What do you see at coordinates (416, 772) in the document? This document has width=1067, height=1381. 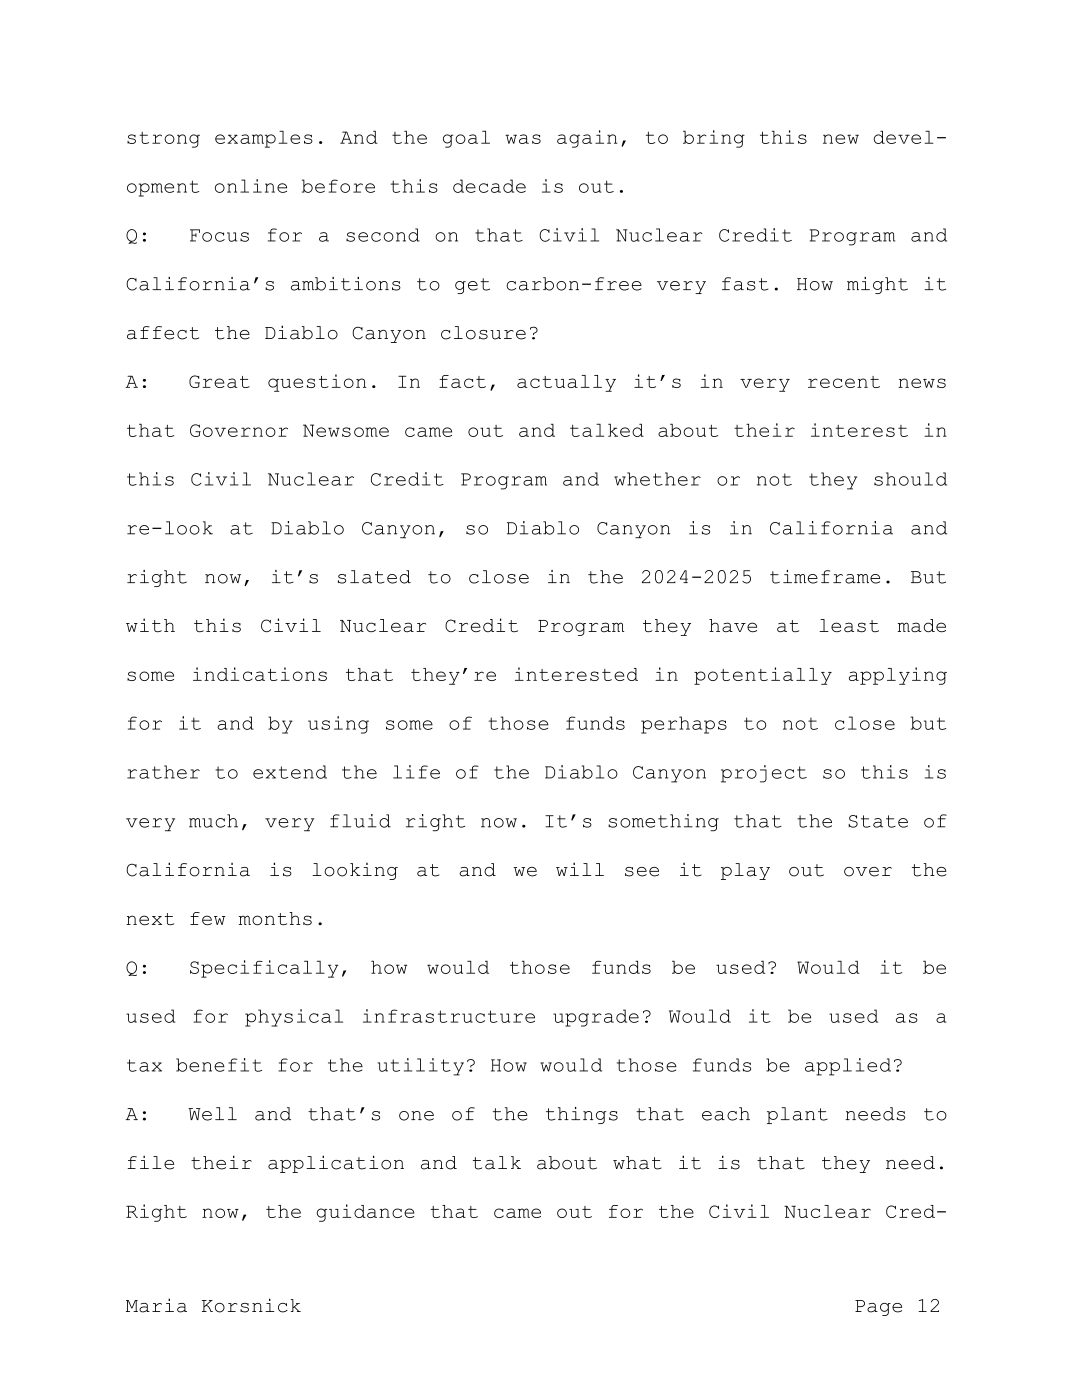 I see `life` at bounding box center [416, 772].
